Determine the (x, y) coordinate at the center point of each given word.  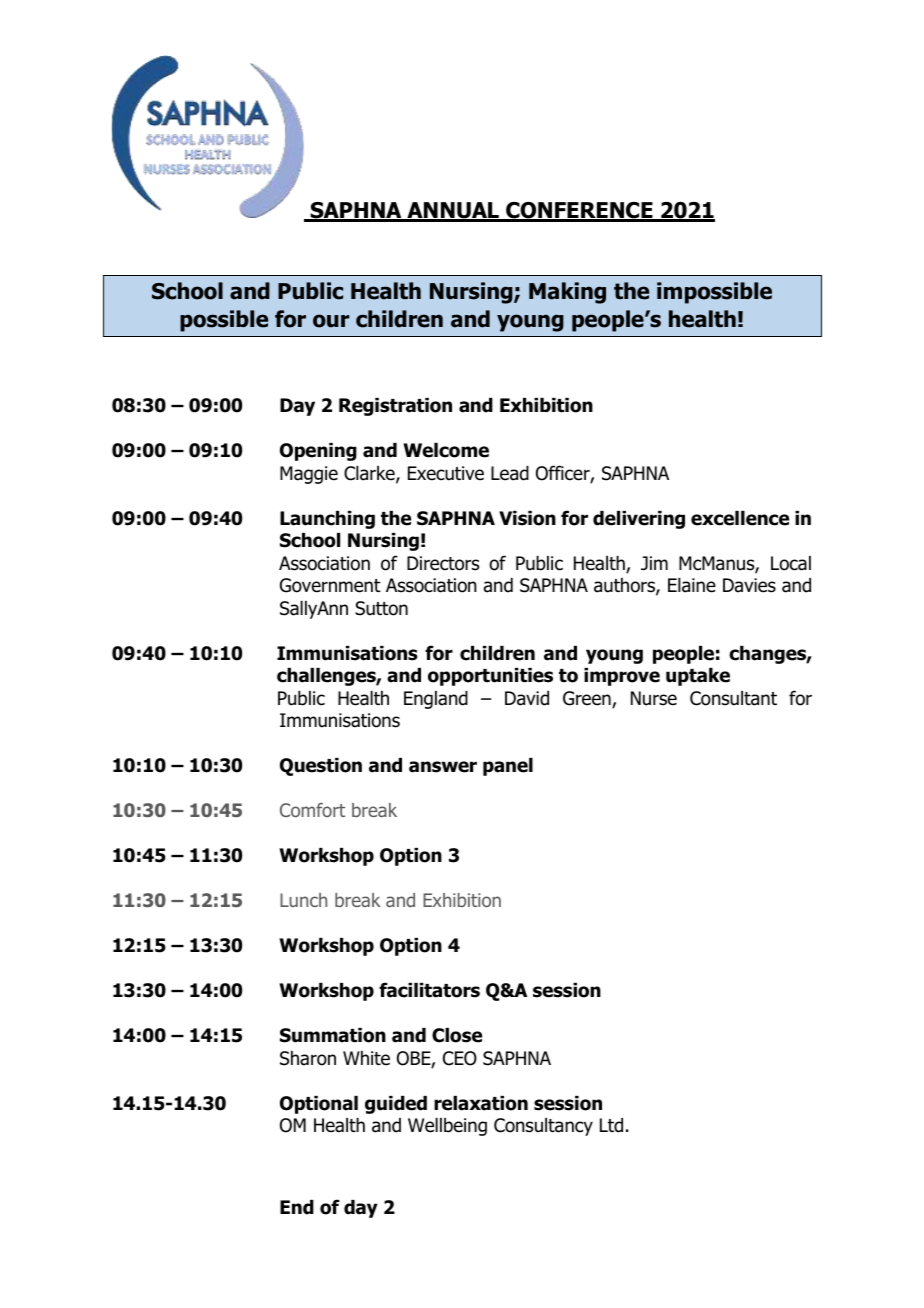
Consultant (733, 698)
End (297, 1207)
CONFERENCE (579, 211)
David (527, 698)
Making (567, 293)
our (331, 321)
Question (321, 767)
